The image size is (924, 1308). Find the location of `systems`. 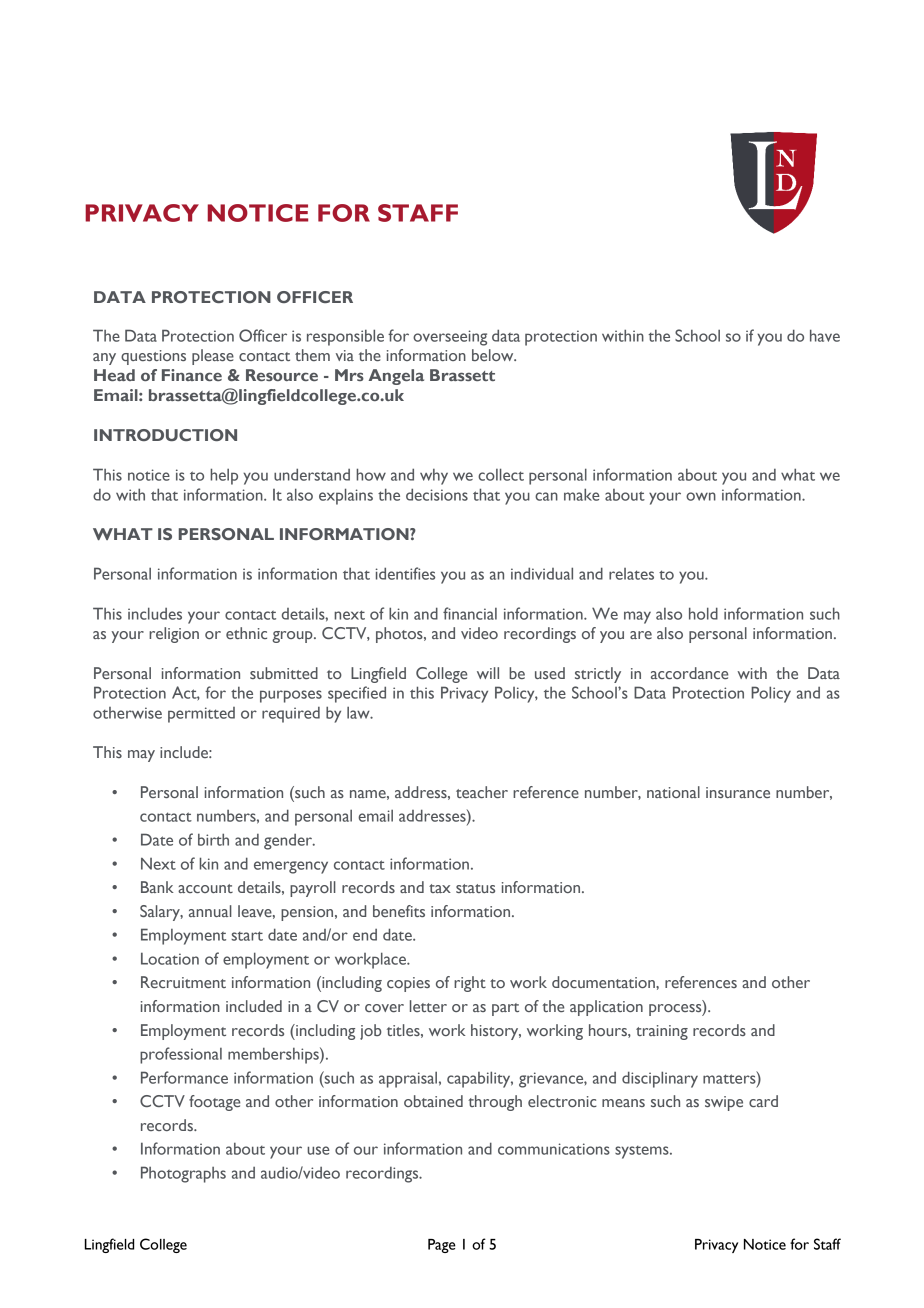

systems is located at coordinates (643, 1152).
